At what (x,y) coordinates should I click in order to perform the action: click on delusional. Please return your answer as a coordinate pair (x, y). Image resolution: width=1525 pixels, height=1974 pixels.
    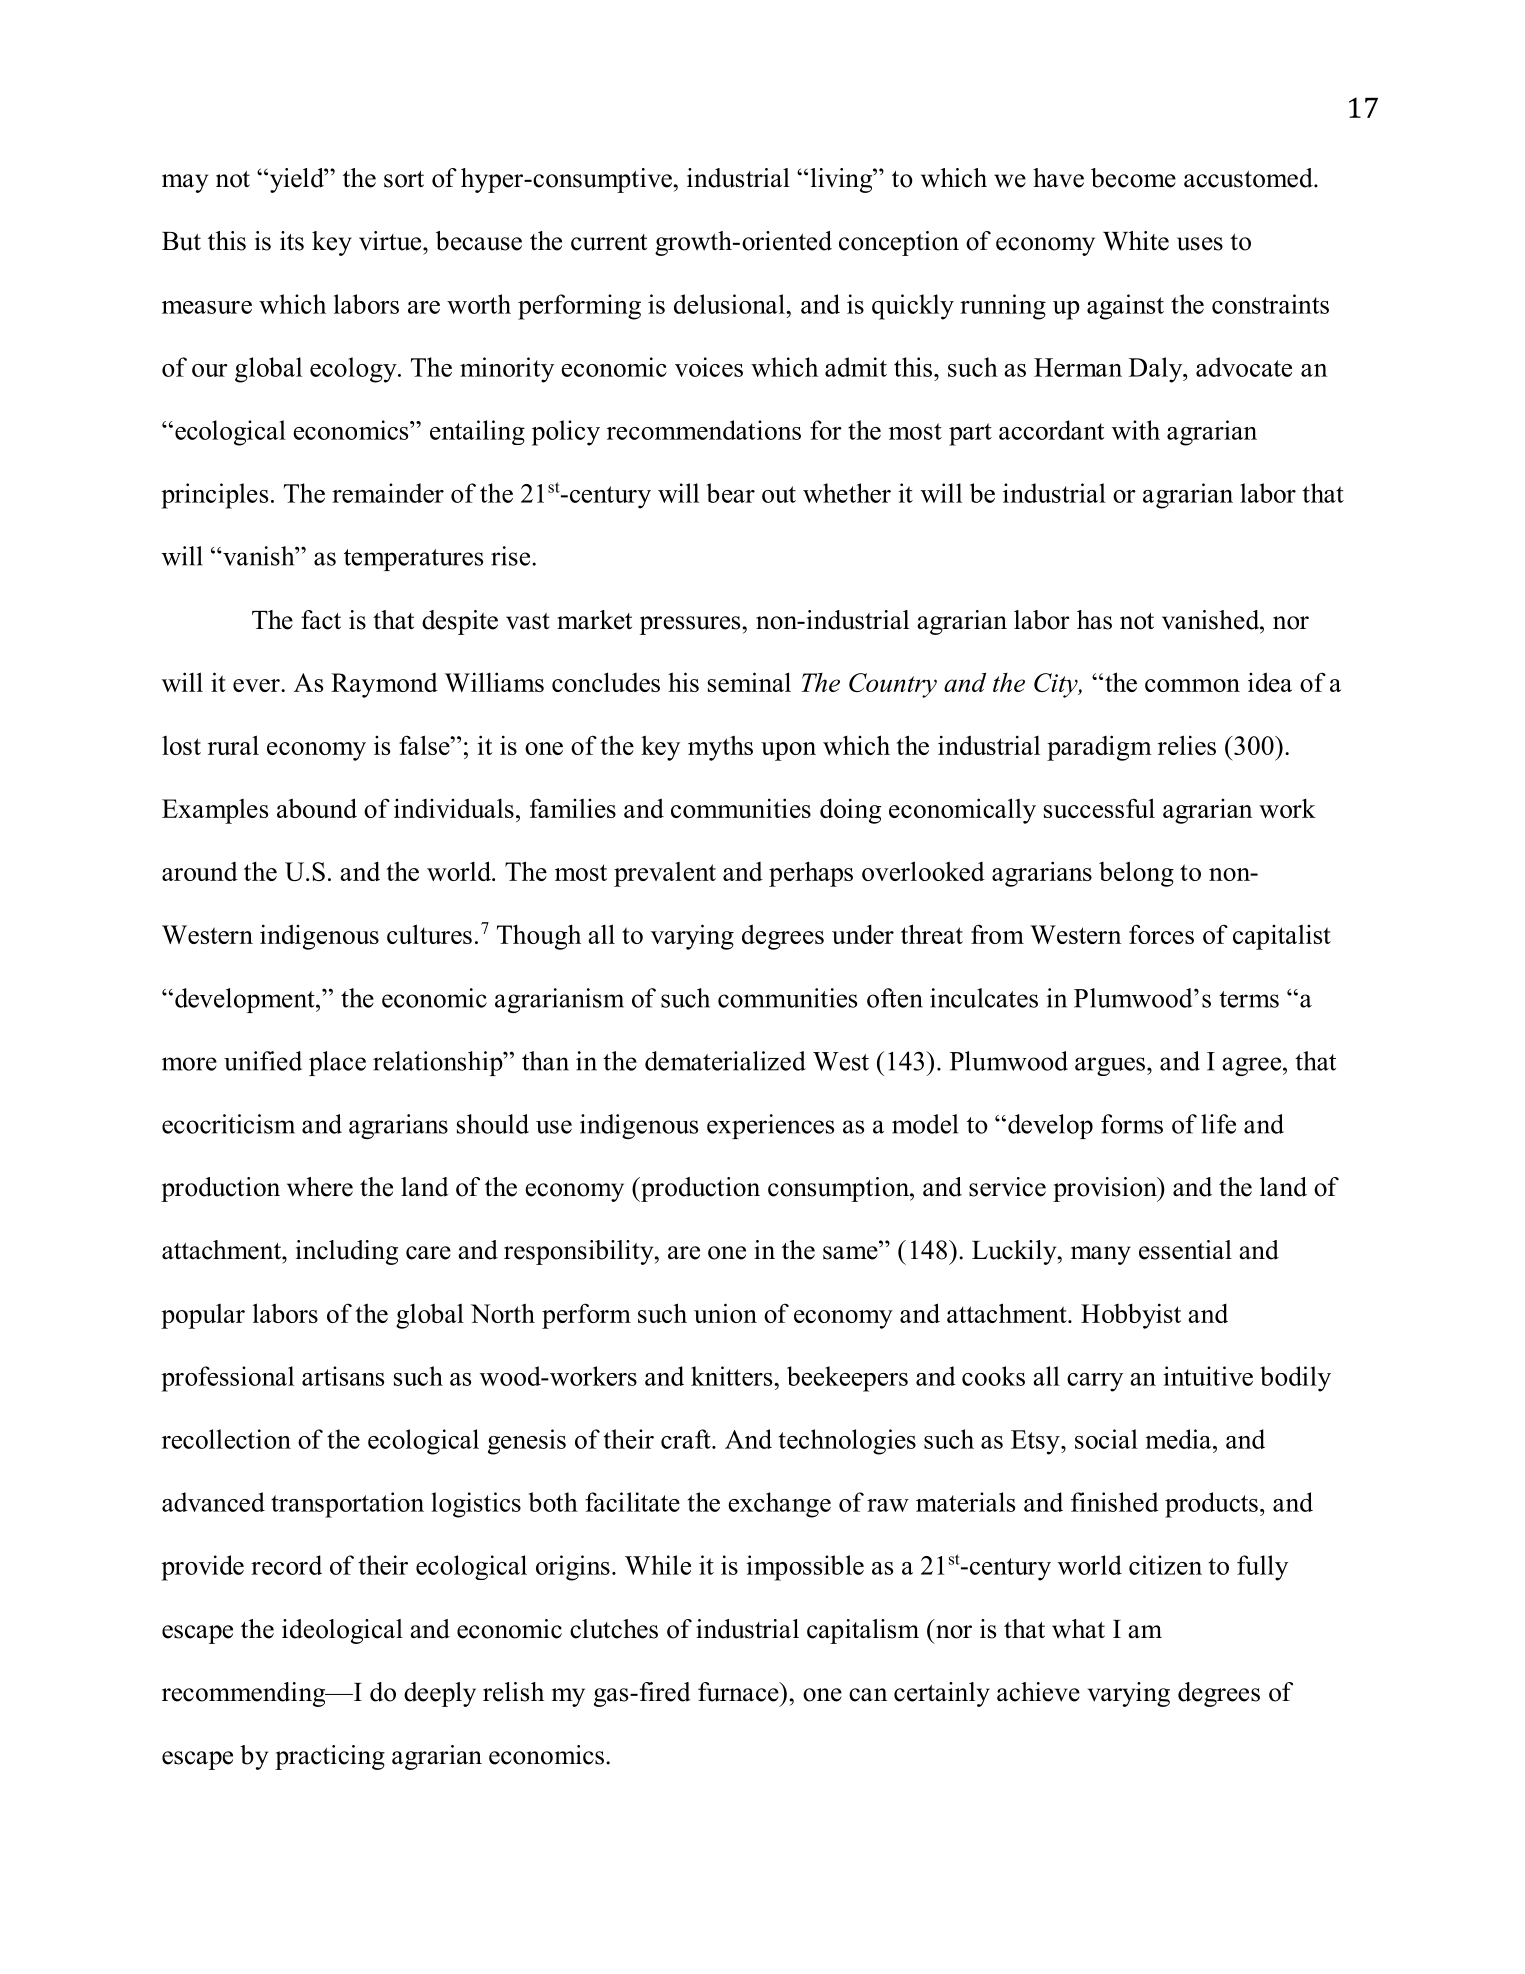
    Looking at the image, I should click on (730, 304).
